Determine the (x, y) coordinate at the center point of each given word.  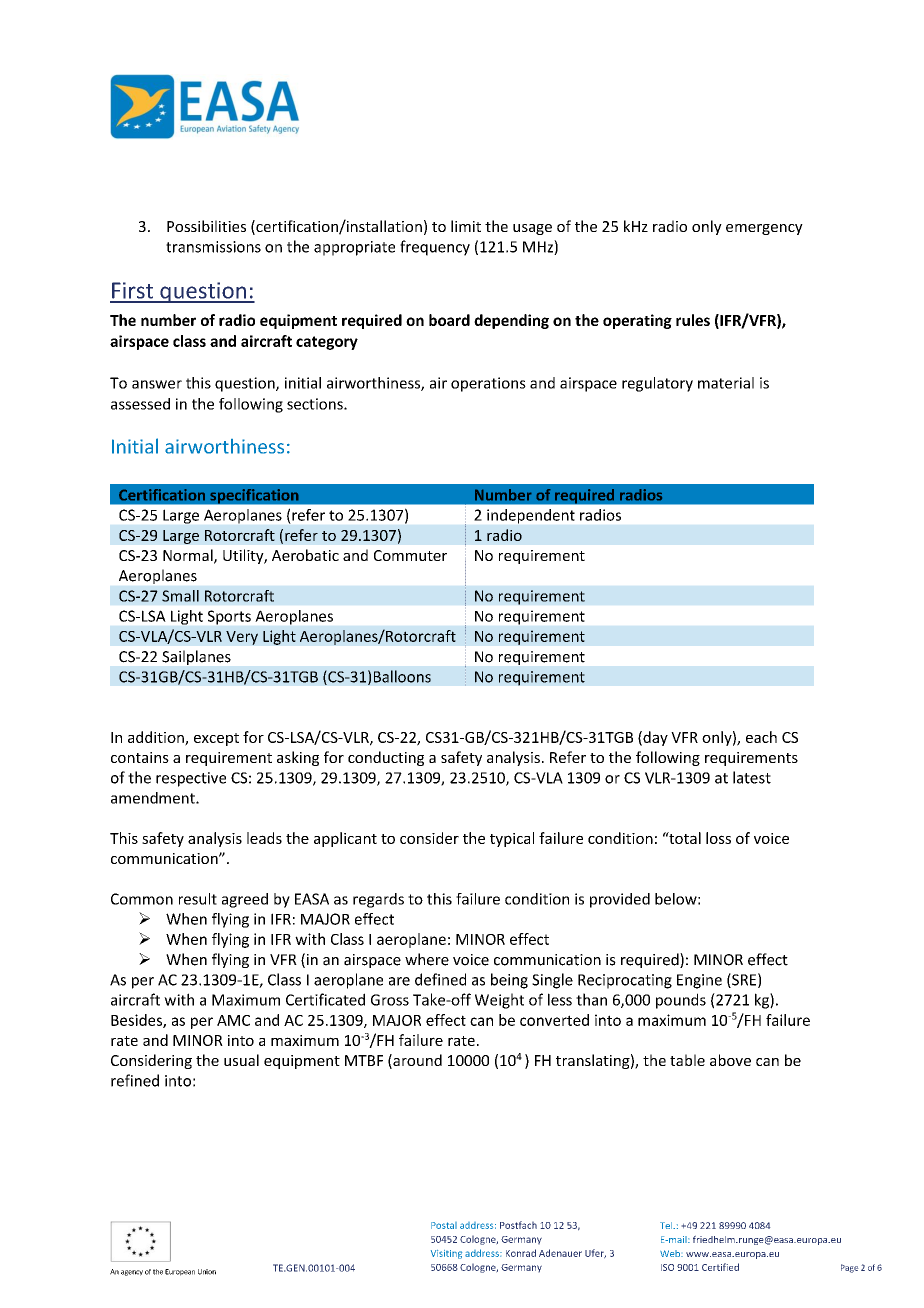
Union (207, 1272)
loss (718, 838)
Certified (720, 1267)
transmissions (213, 247)
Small (180, 596)
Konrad (521, 1253)
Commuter (410, 555)
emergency (764, 229)
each (761, 737)
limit (466, 226)
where (427, 959)
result (198, 899)
